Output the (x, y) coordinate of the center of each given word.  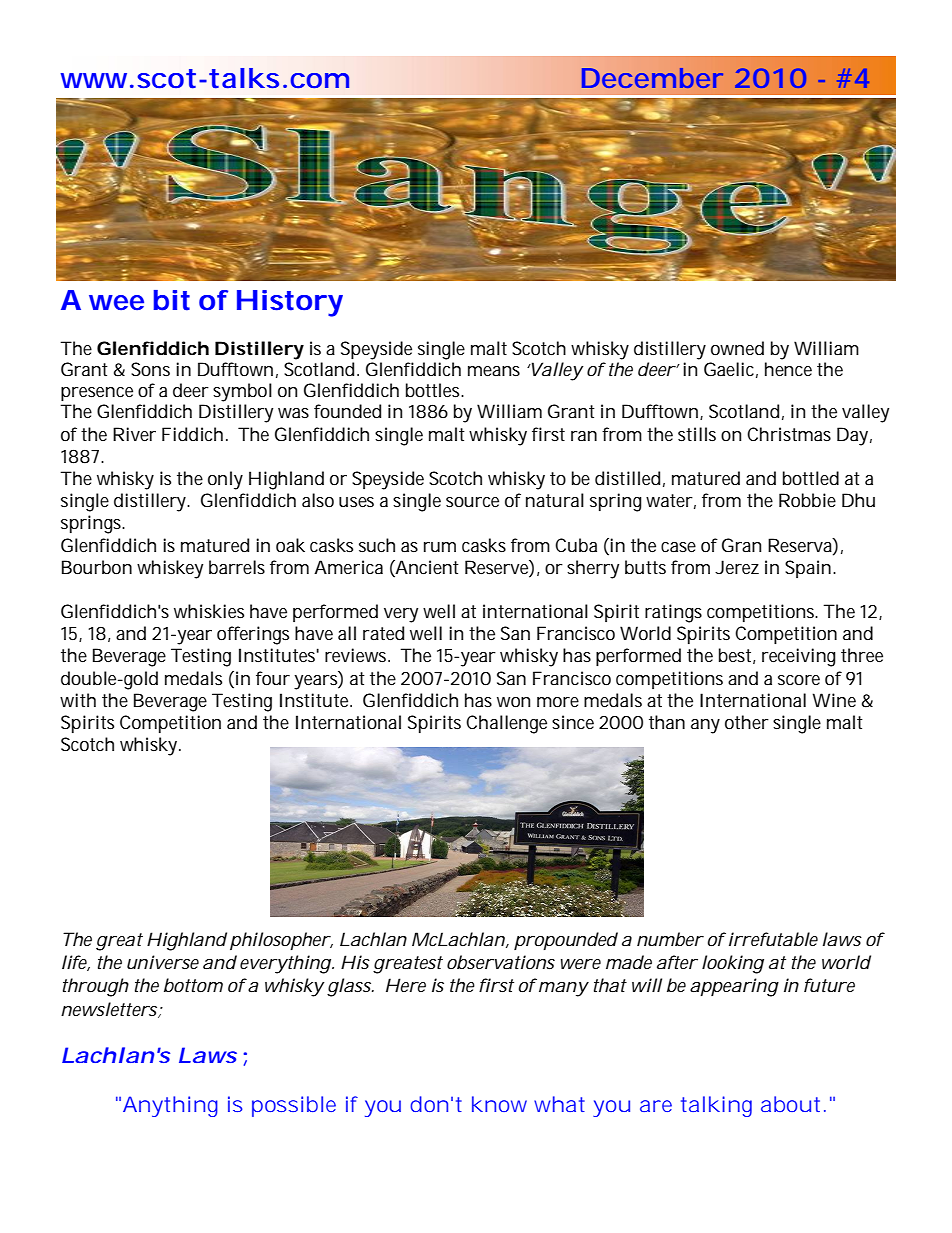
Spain (808, 569)
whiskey (170, 569)
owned (737, 348)
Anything (170, 1106)
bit (172, 300)
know (499, 1104)
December (652, 78)
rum (440, 547)
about (790, 1104)
